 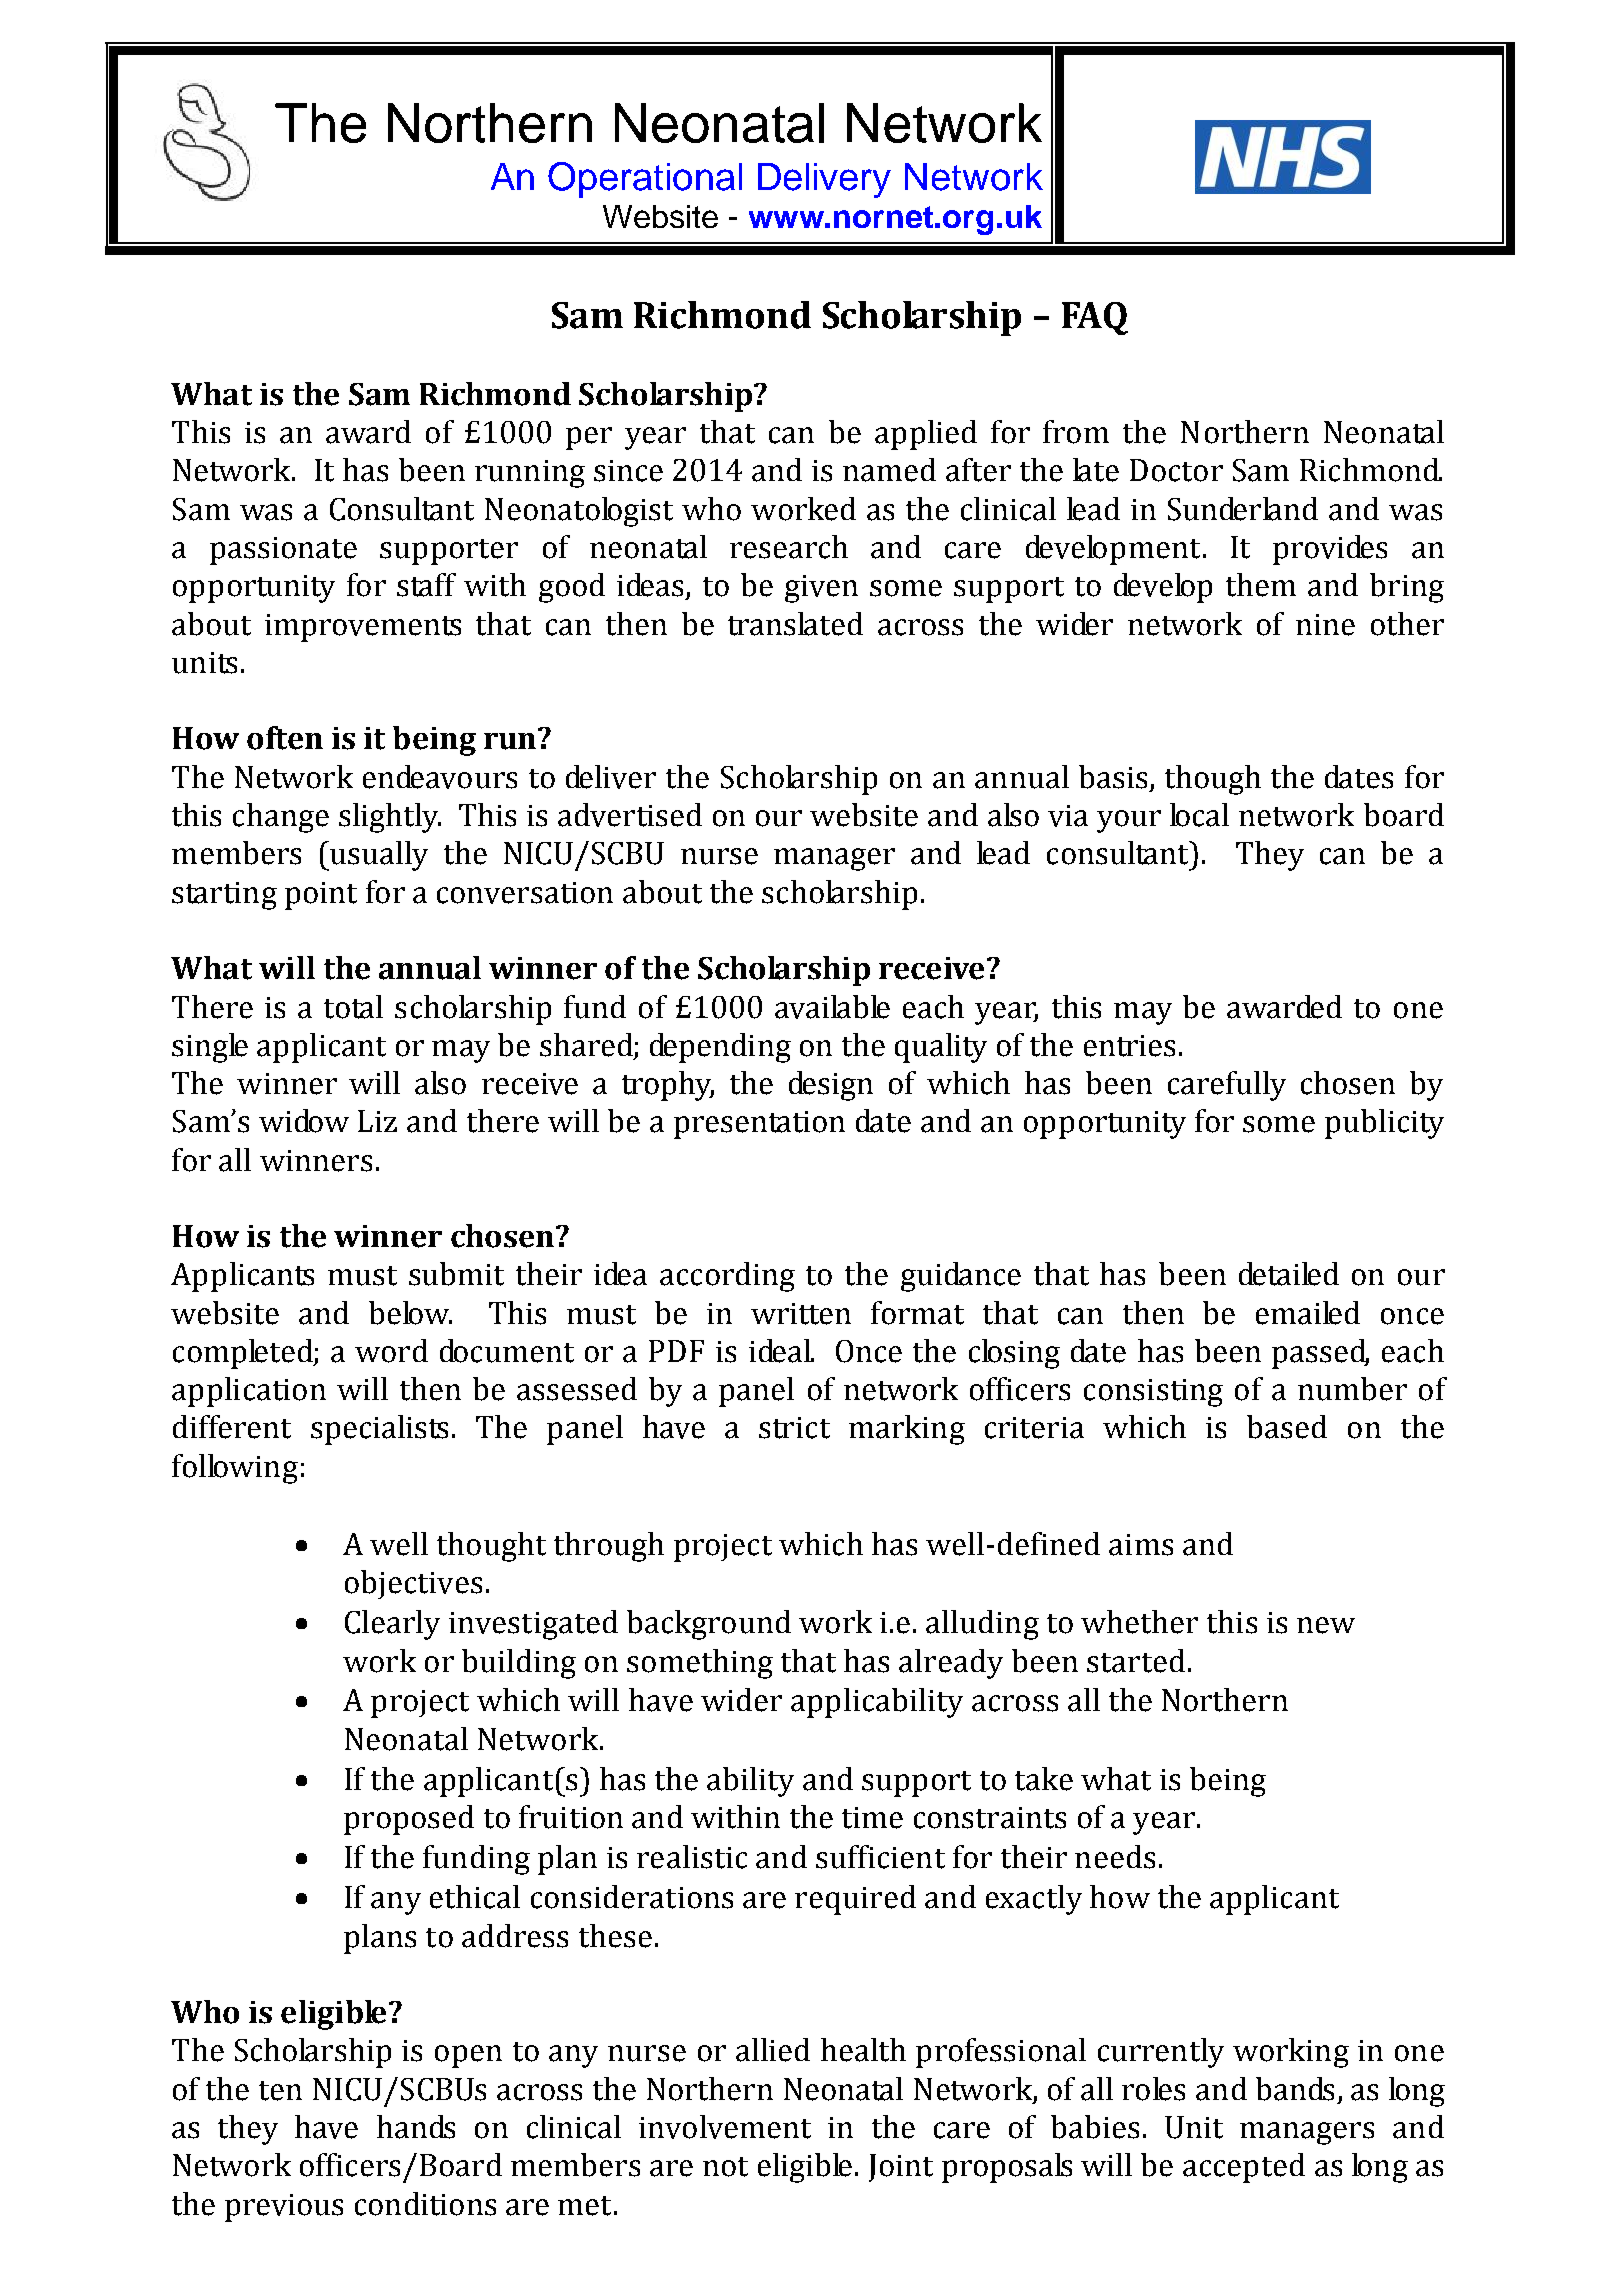 What do you see at coordinates (1095, 318) in the screenshot?
I see `FAQ` at bounding box center [1095, 318].
